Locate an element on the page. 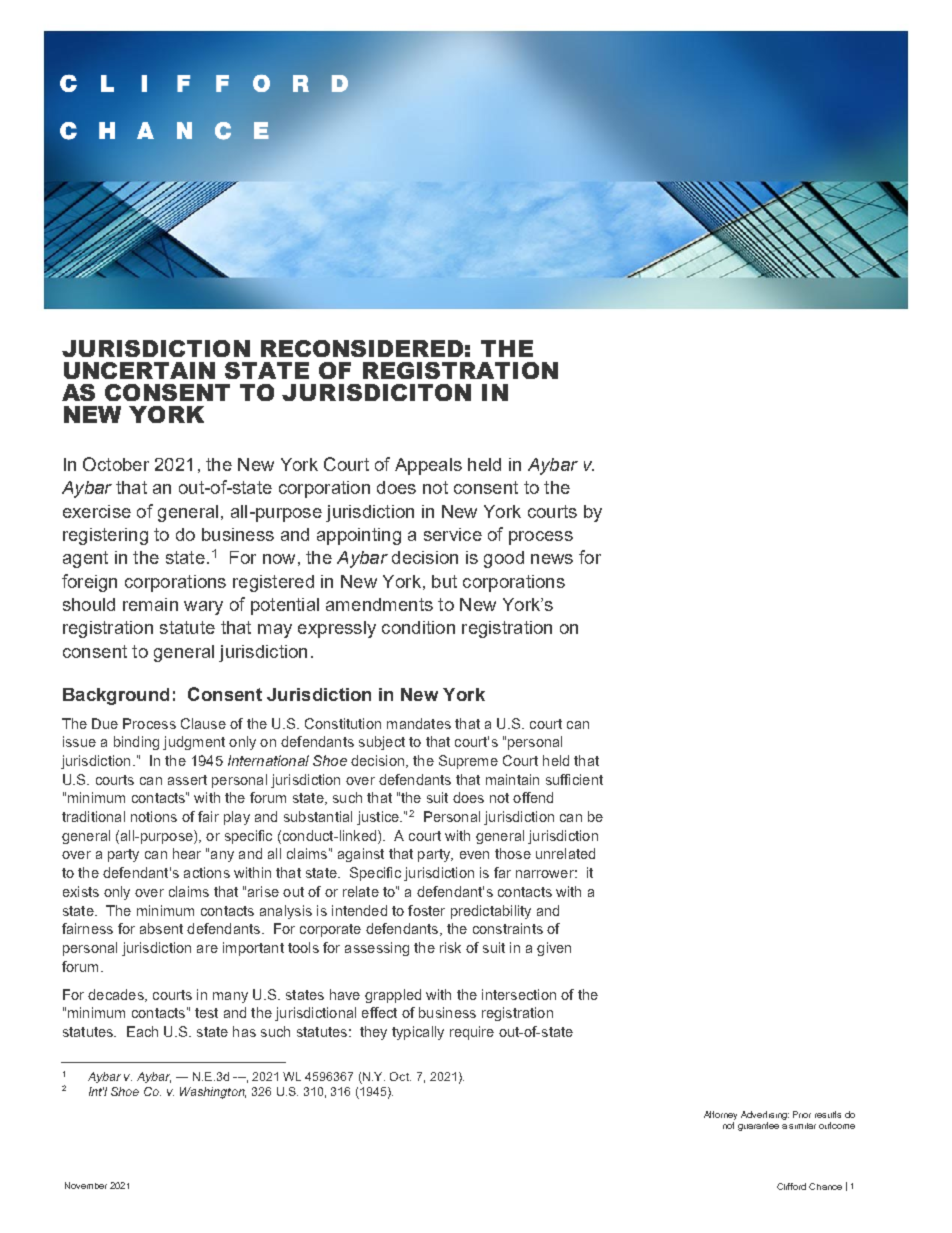  given is located at coordinates (554, 949).
